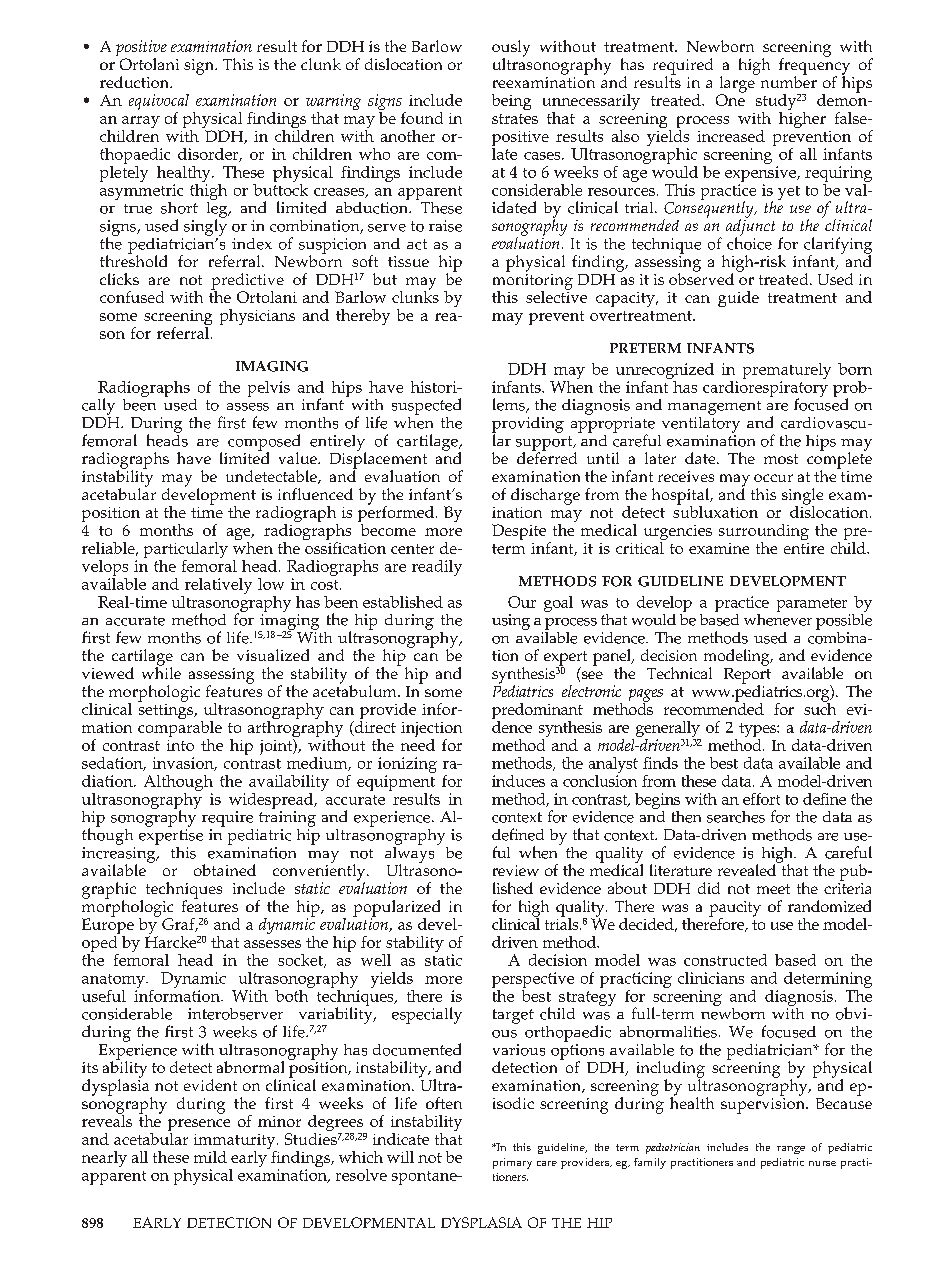 The width and height of the screenshot is (952, 1275). Describe the element at coordinates (159, 103) in the screenshot. I see `equivocal` at that location.
